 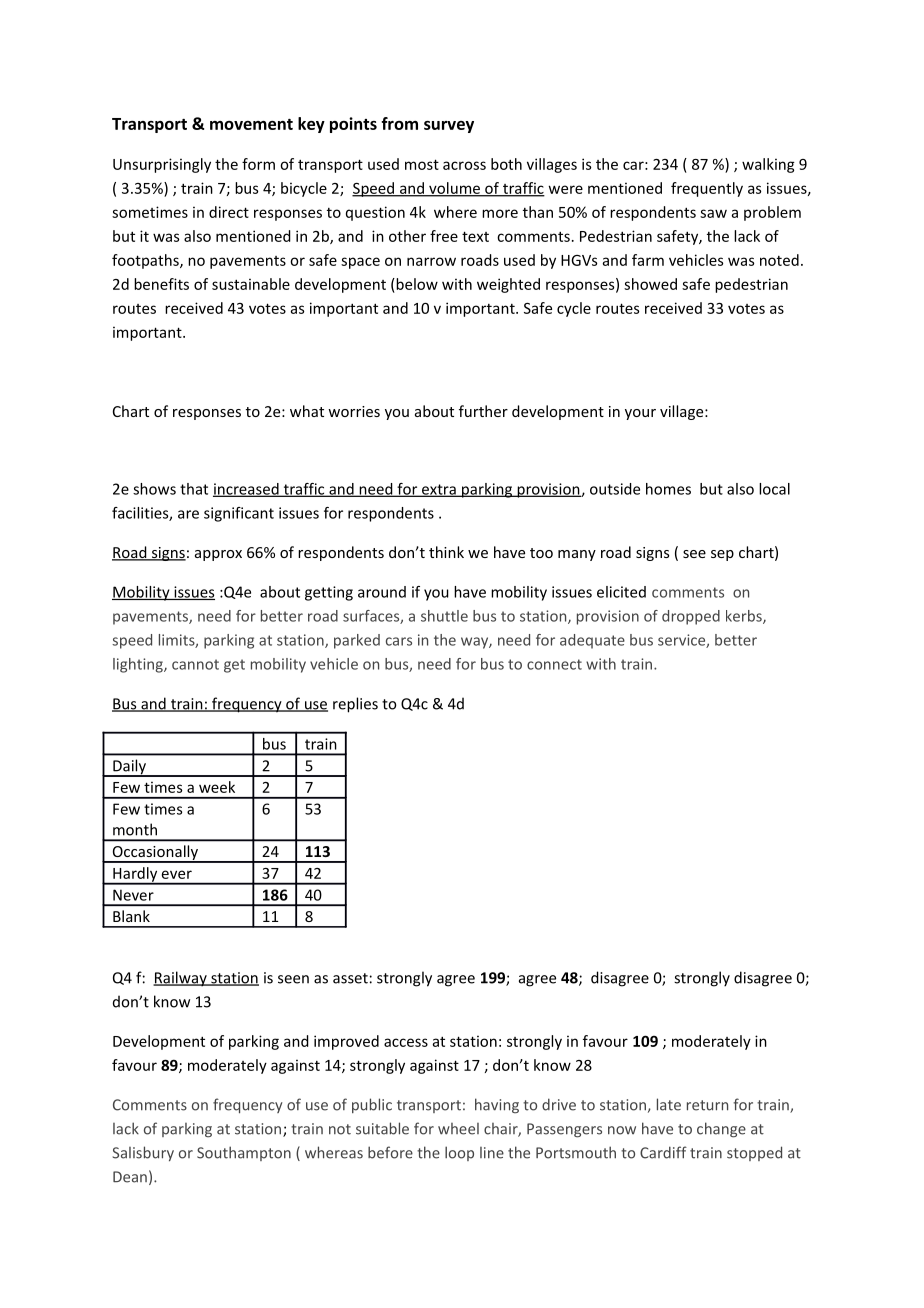 I want to click on change, so click(x=721, y=1130).
